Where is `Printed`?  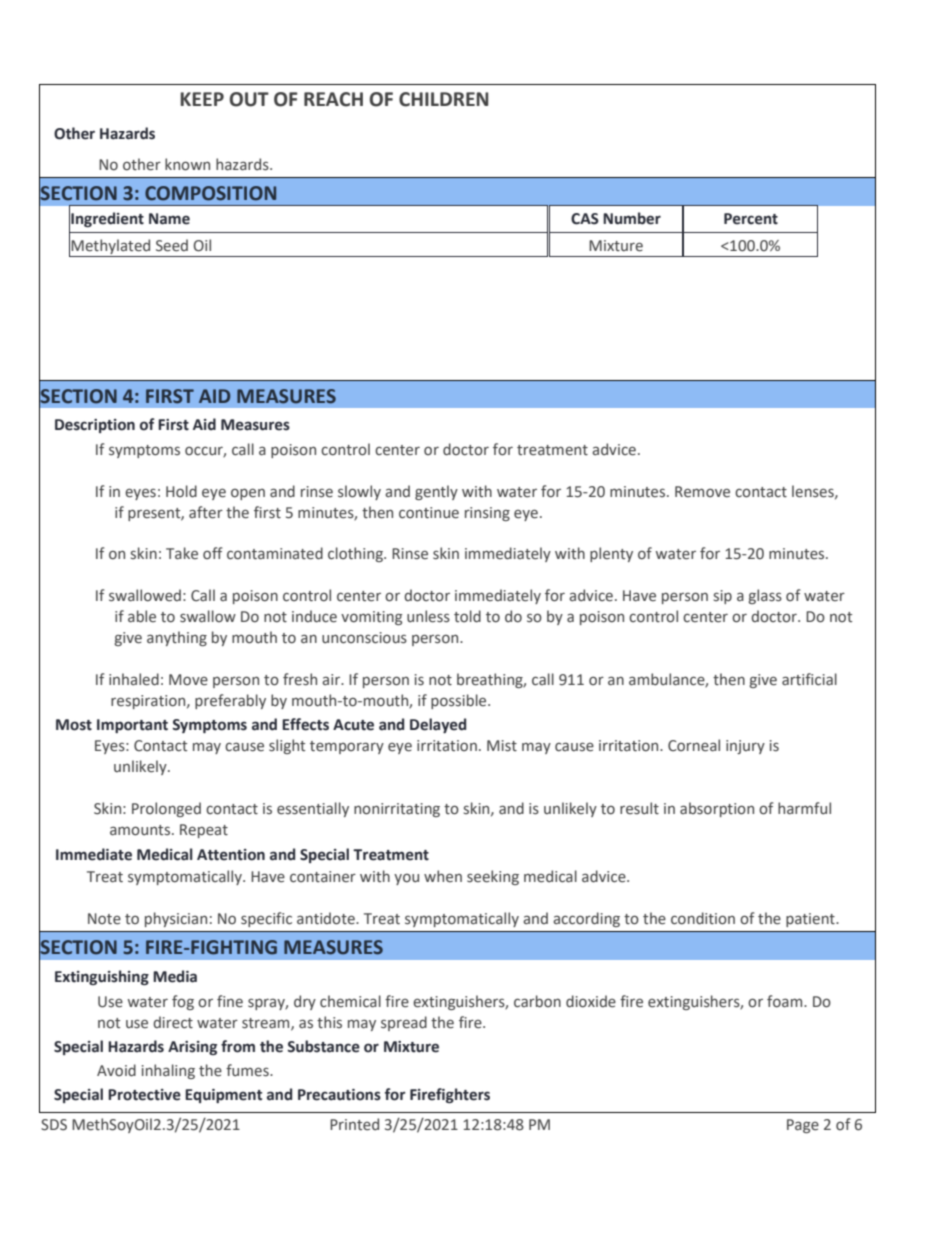 Printed is located at coordinates (354, 1124).
